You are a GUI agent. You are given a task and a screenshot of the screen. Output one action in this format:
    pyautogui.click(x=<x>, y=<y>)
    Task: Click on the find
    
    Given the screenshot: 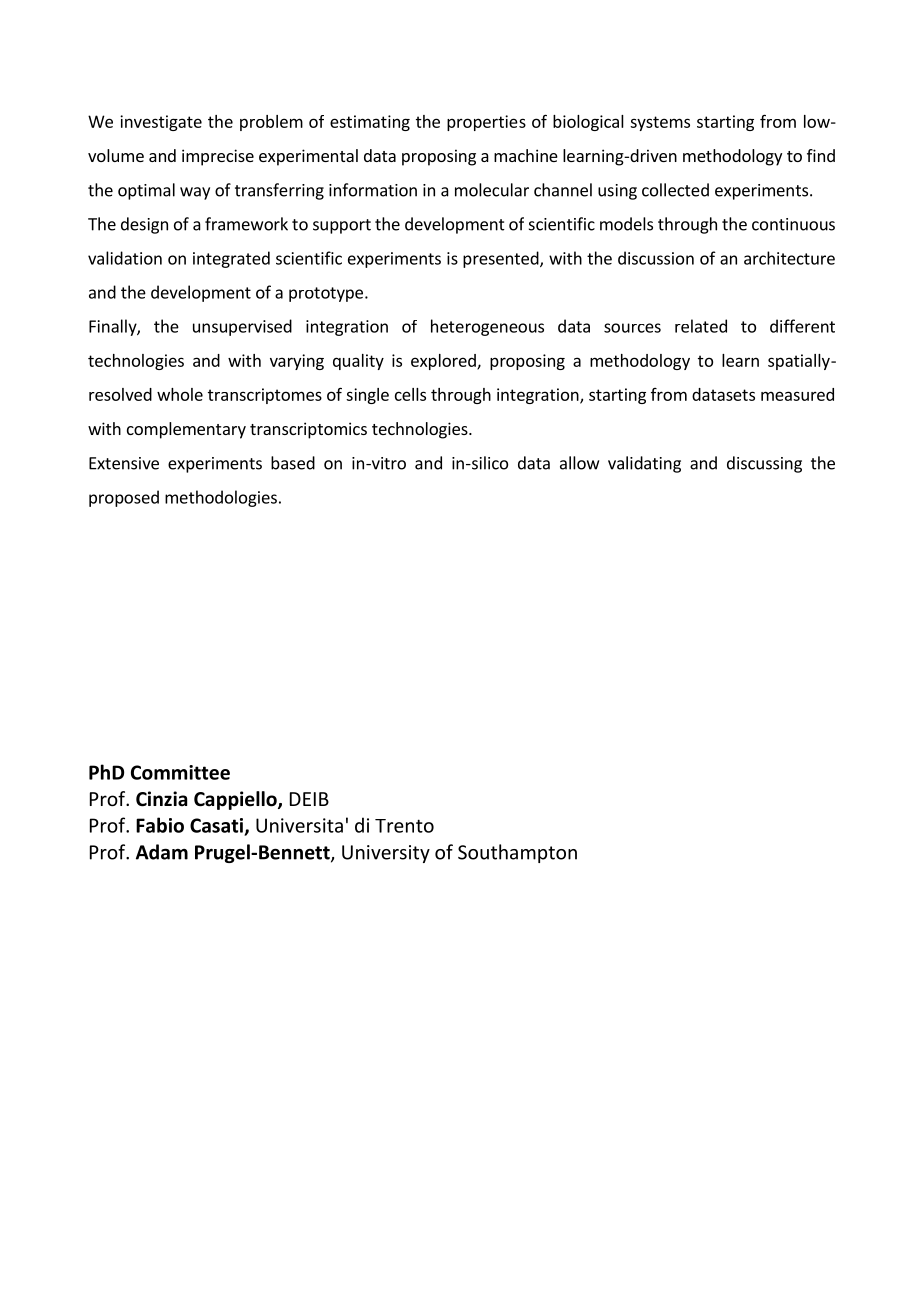 What is the action you would take?
    pyautogui.click(x=821, y=155)
